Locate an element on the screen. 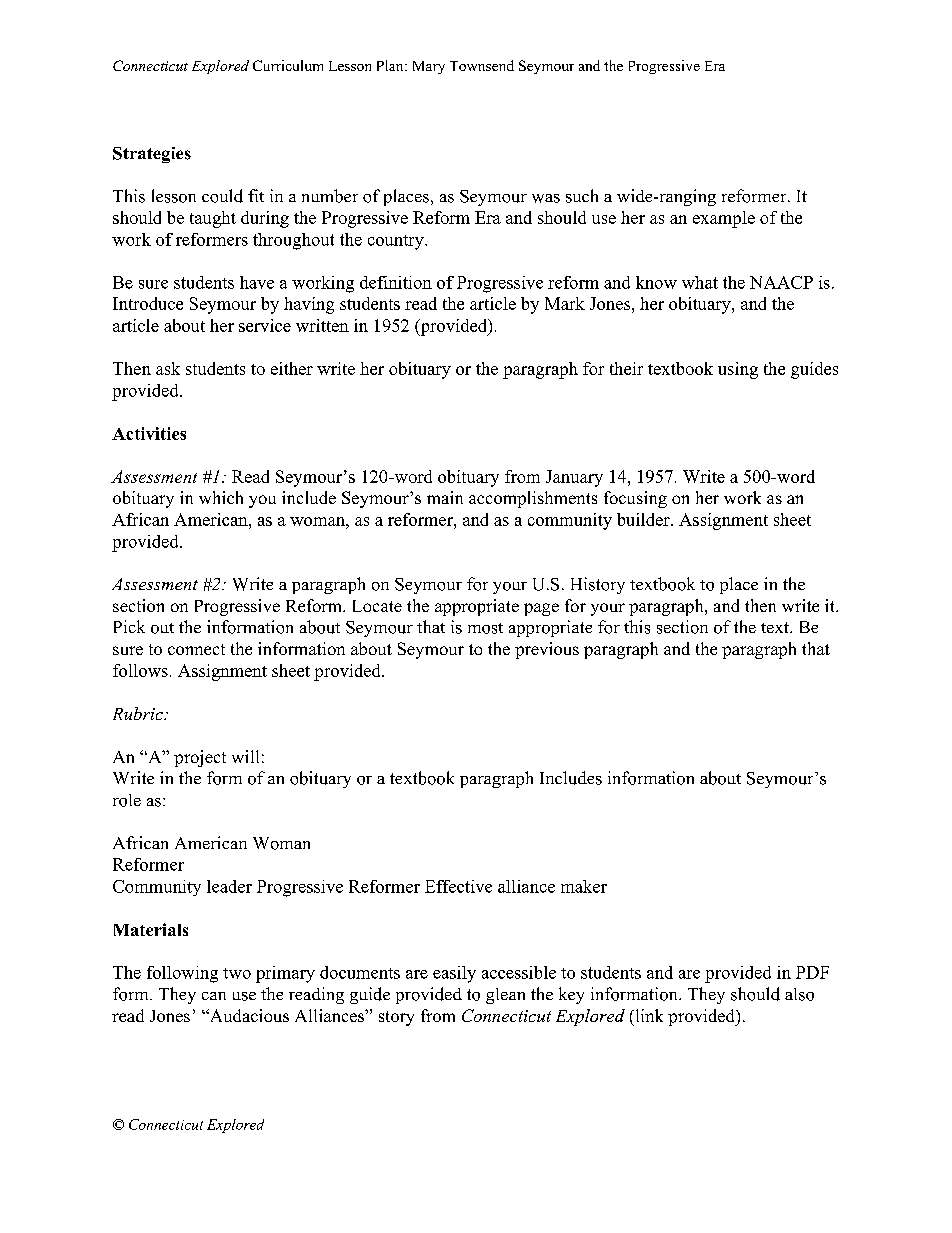  service is located at coordinates (265, 325).
